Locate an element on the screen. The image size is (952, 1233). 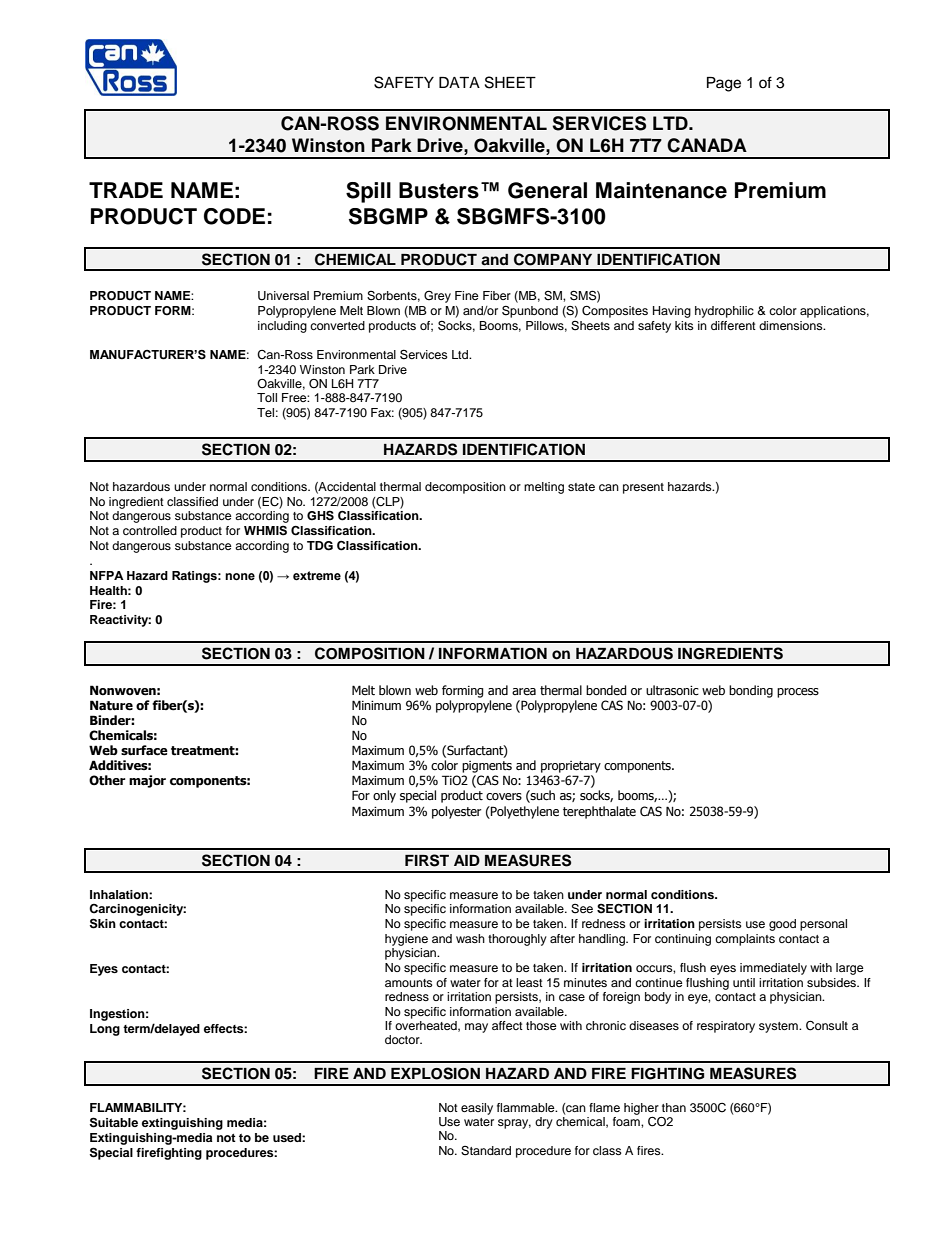
DATA is located at coordinates (459, 82).
